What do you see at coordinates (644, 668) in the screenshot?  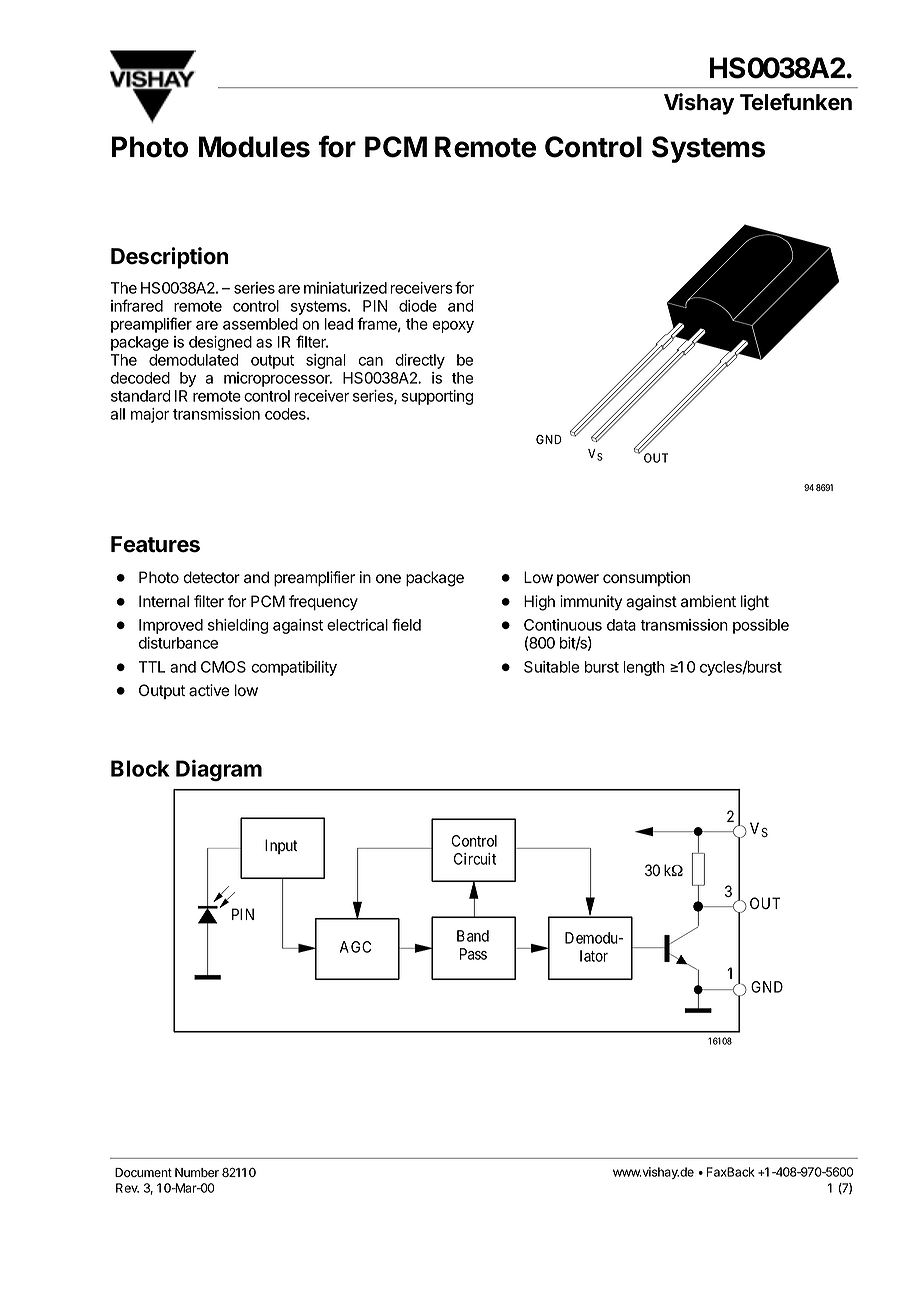 I see `length` at bounding box center [644, 668].
